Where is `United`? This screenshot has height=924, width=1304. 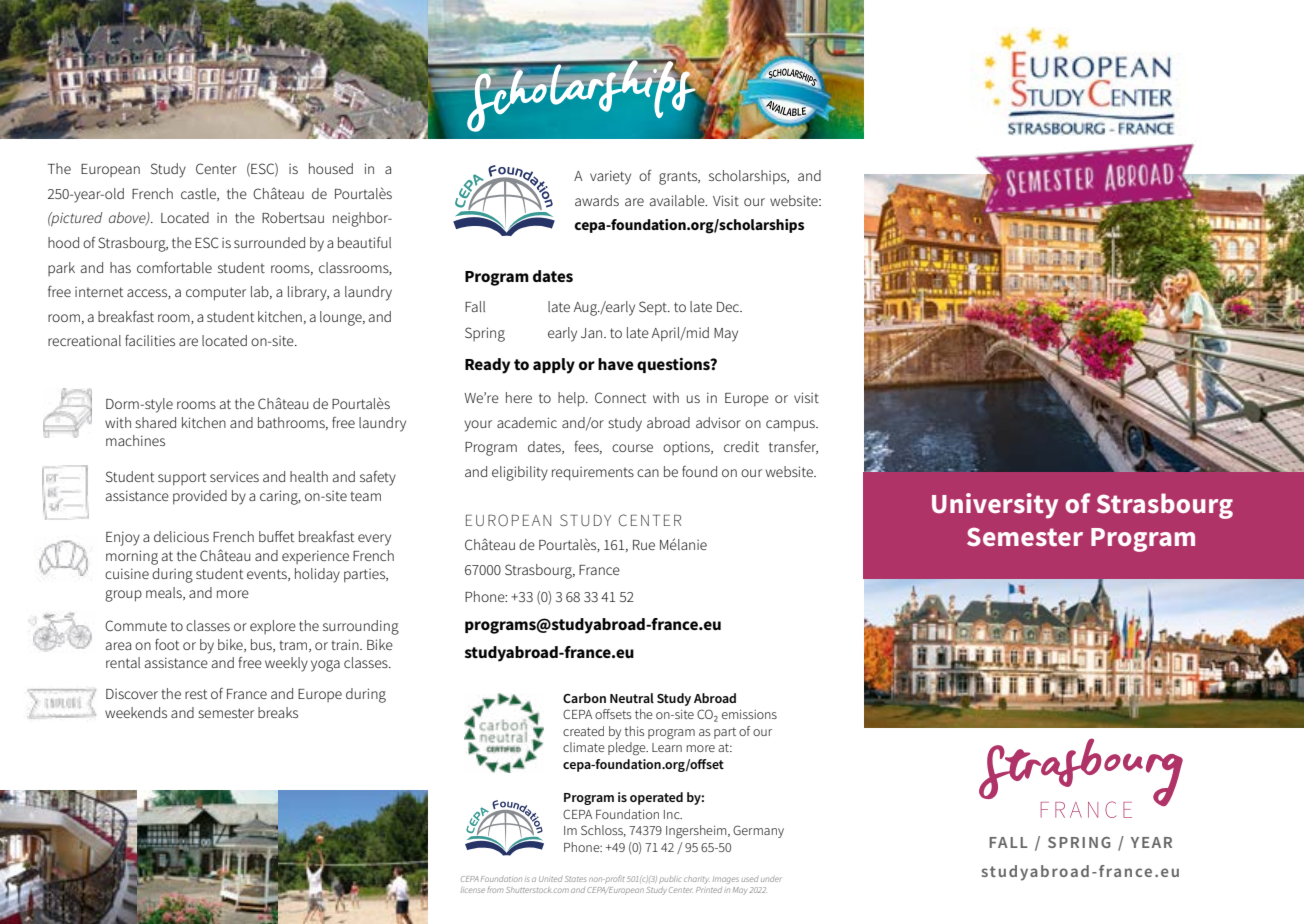
United is located at coordinates (551, 879).
